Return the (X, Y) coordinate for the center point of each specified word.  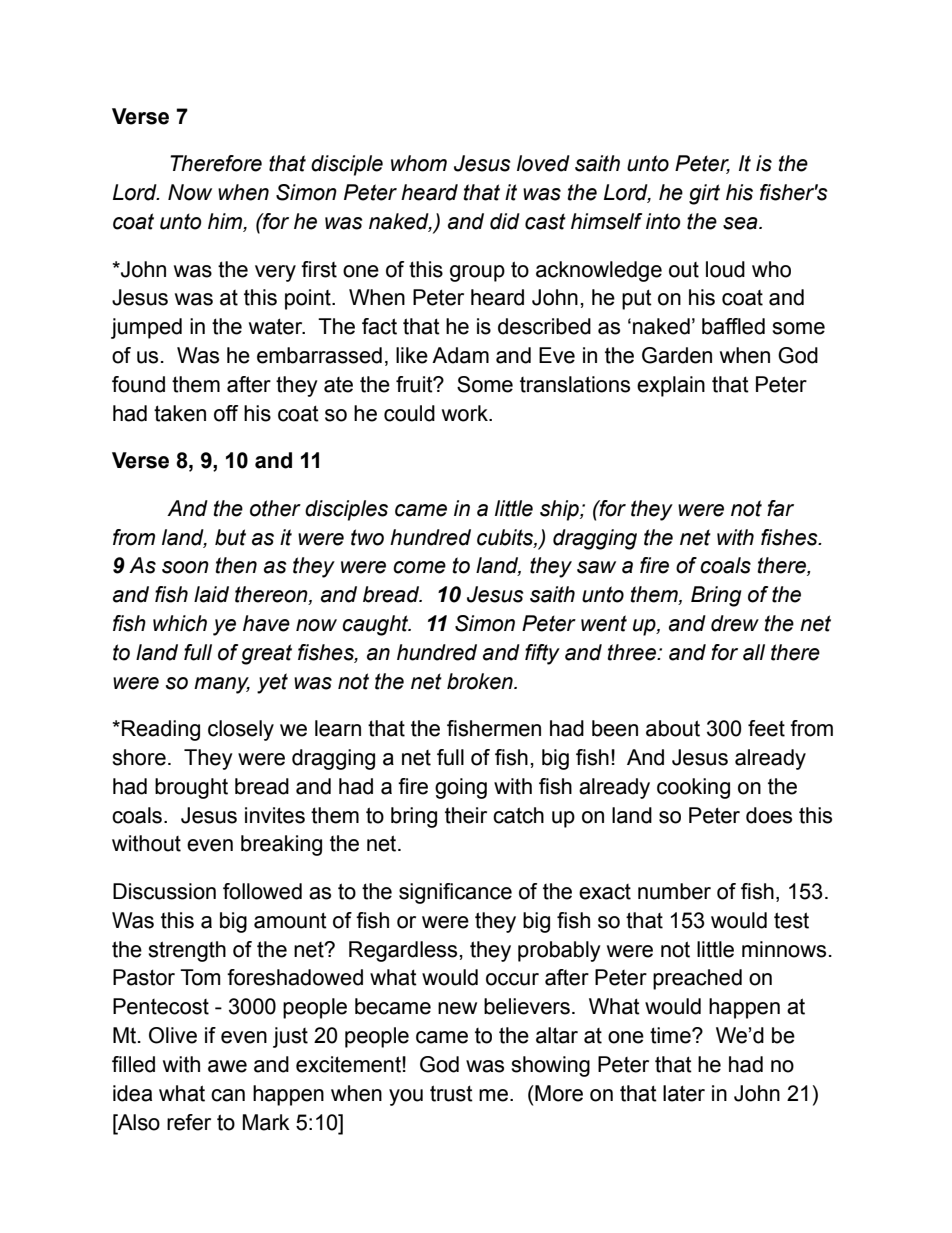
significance (455, 893)
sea (741, 223)
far (780, 508)
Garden (677, 355)
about (673, 728)
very (275, 273)
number (674, 891)
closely (241, 730)
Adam (460, 355)
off (226, 413)
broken (481, 681)
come (419, 567)
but (230, 537)
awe (227, 1066)
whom (419, 163)
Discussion (164, 891)
